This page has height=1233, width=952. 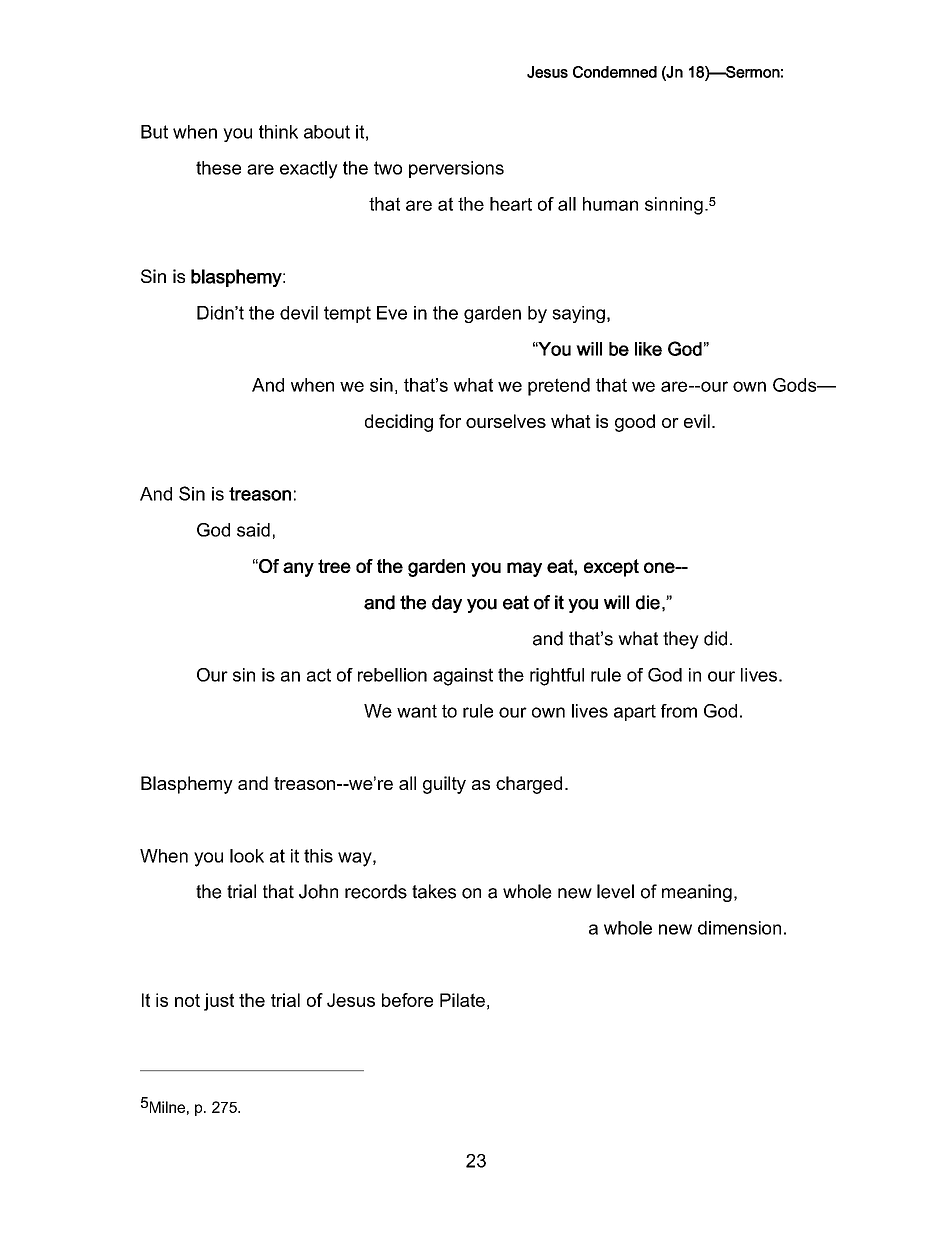 I want to click on day, so click(x=447, y=604).
